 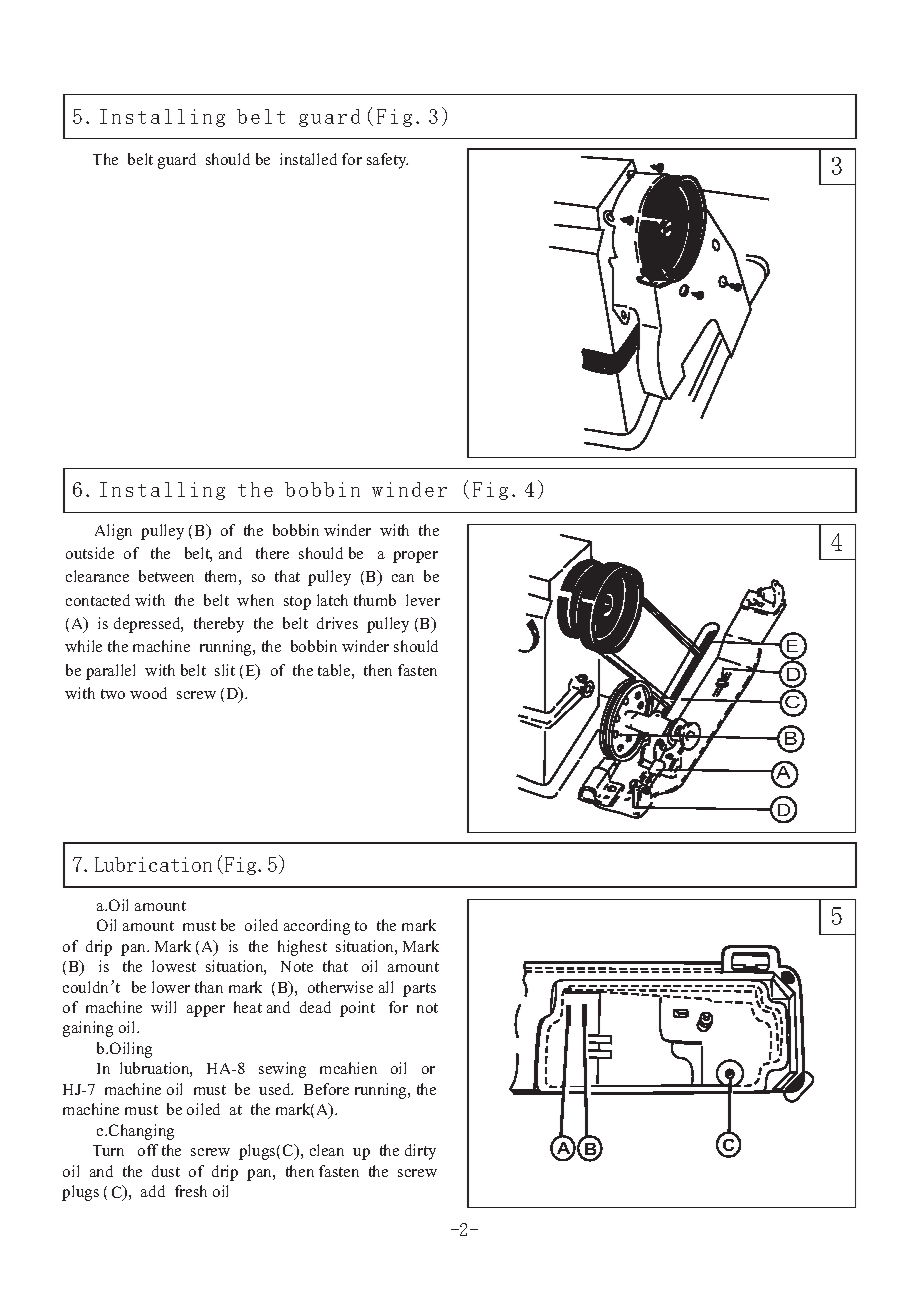 I want to click on parts, so click(x=419, y=990).
